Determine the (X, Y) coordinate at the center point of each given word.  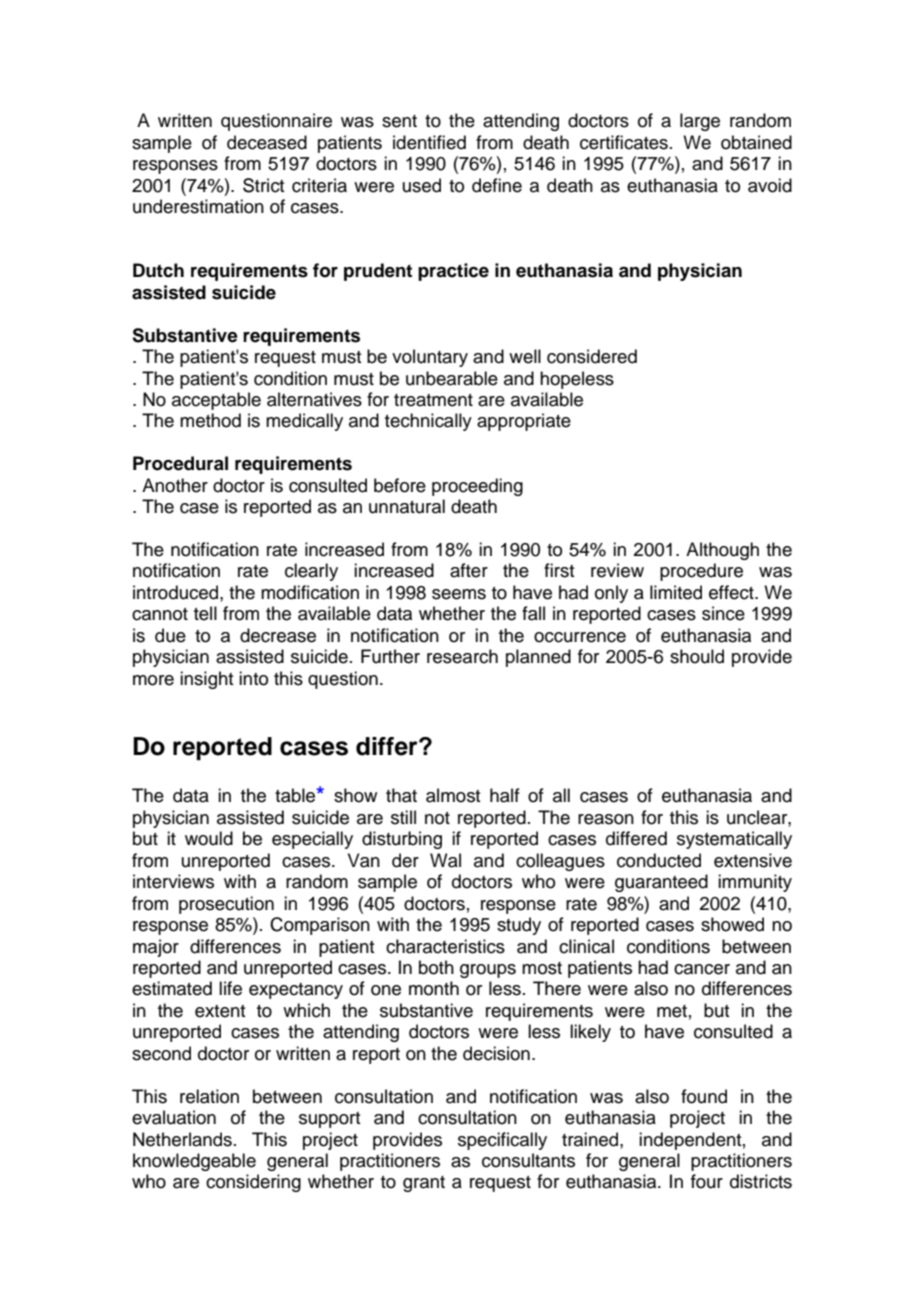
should (697, 656)
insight (207, 680)
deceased (267, 142)
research (462, 656)
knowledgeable (194, 1162)
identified (429, 142)
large (700, 122)
